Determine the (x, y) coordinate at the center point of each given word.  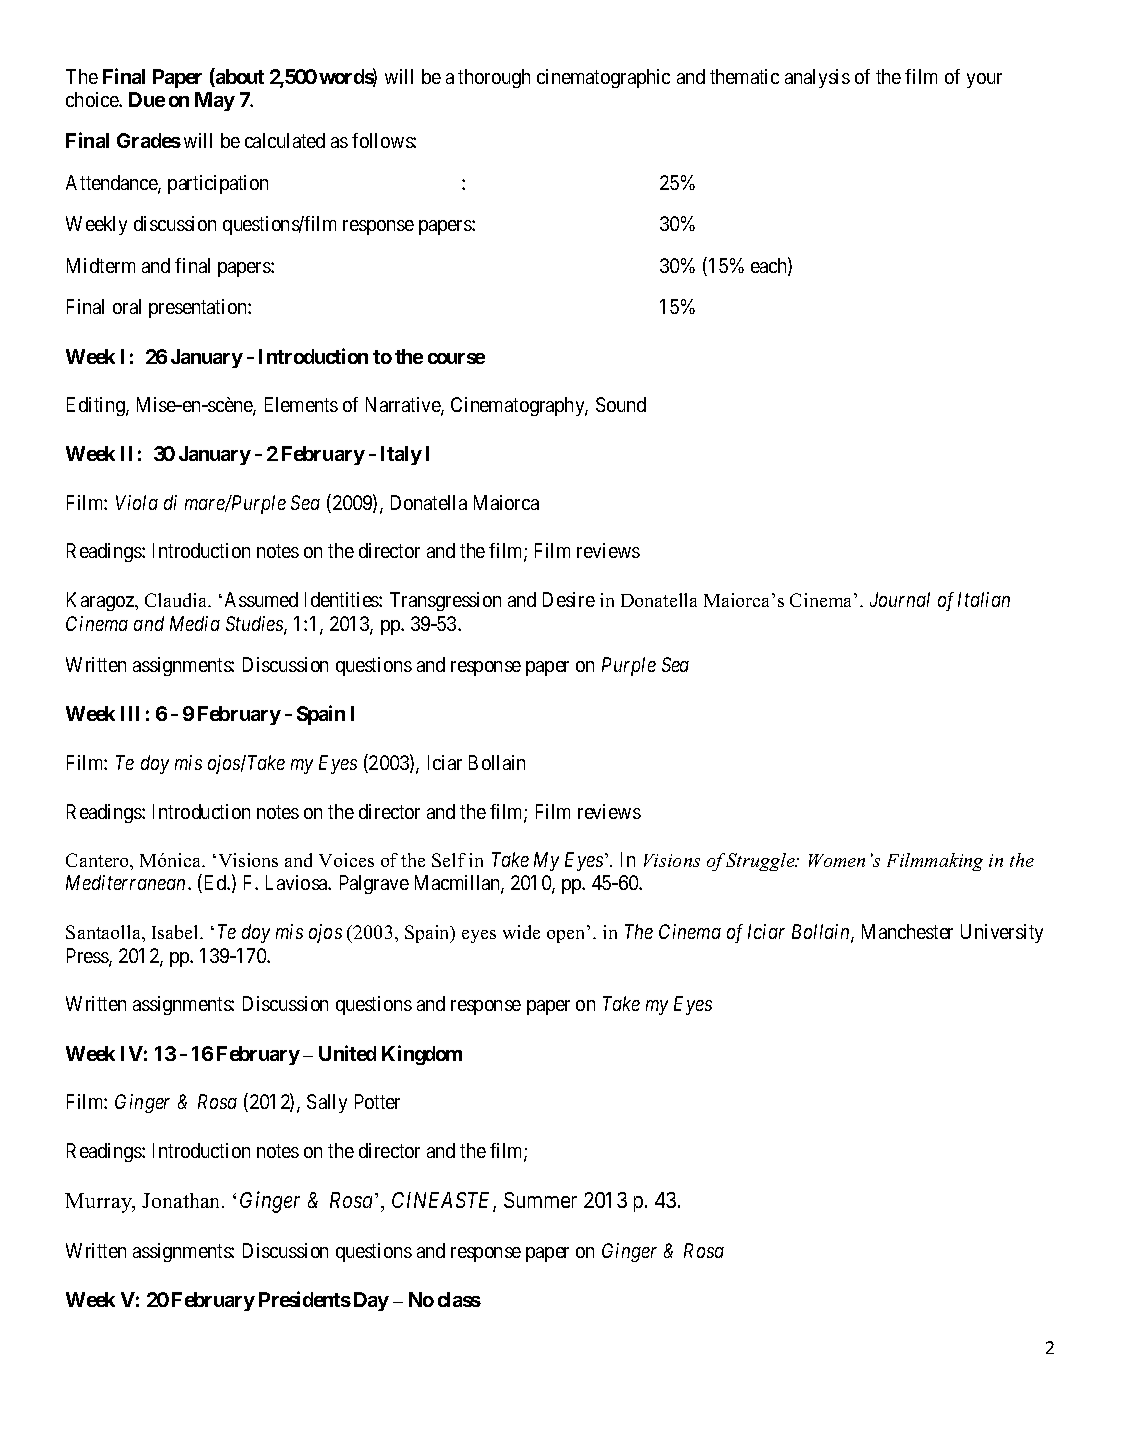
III (130, 713)
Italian (984, 599)
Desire (569, 599)
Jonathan (182, 1200)
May (215, 101)
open (565, 936)
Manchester (907, 931)
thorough (494, 78)
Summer (540, 1200)
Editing (97, 406)
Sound (621, 404)
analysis (817, 78)
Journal (900, 599)
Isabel (176, 932)
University (1002, 933)
